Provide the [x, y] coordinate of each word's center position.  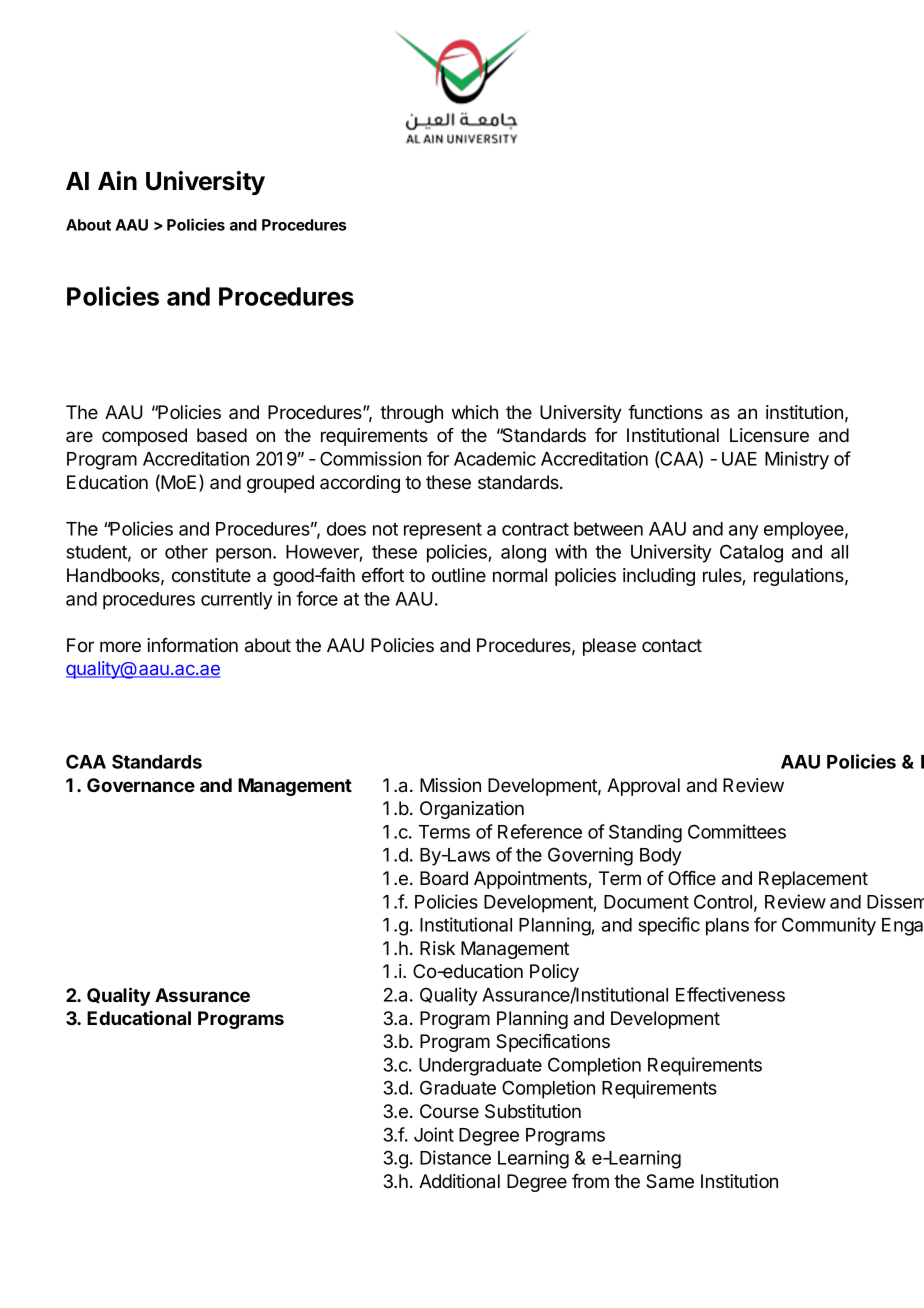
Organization [472, 810]
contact [672, 646]
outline [459, 575]
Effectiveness [730, 994]
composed [144, 437]
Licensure [769, 435]
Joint [434, 1134]
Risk [437, 948]
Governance [141, 785]
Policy [554, 973]
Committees [737, 831]
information [192, 645]
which [475, 412]
